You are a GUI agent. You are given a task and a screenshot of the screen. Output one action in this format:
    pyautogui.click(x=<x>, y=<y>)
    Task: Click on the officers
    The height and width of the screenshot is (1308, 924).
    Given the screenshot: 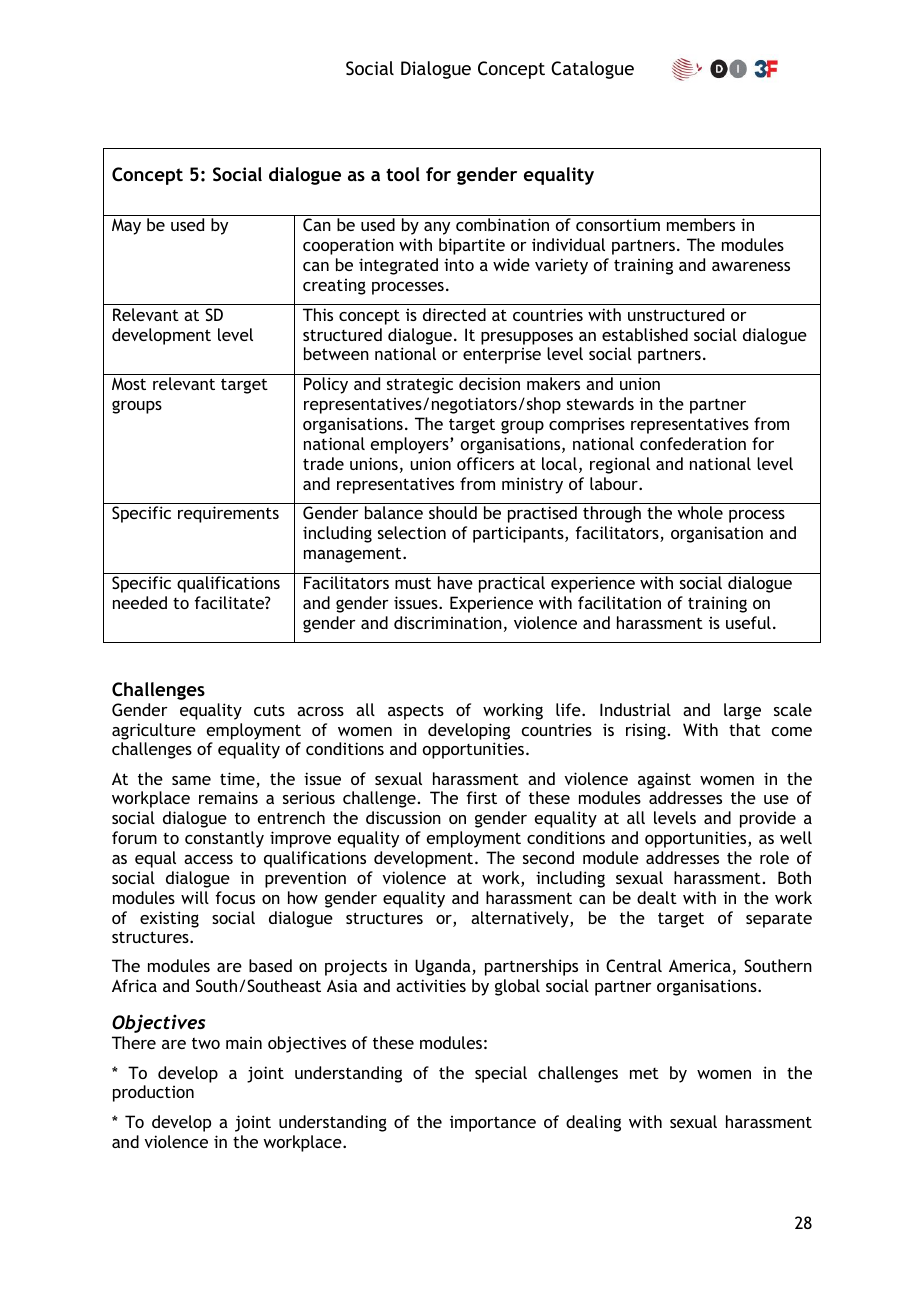 What is the action you would take?
    pyautogui.click(x=485, y=463)
